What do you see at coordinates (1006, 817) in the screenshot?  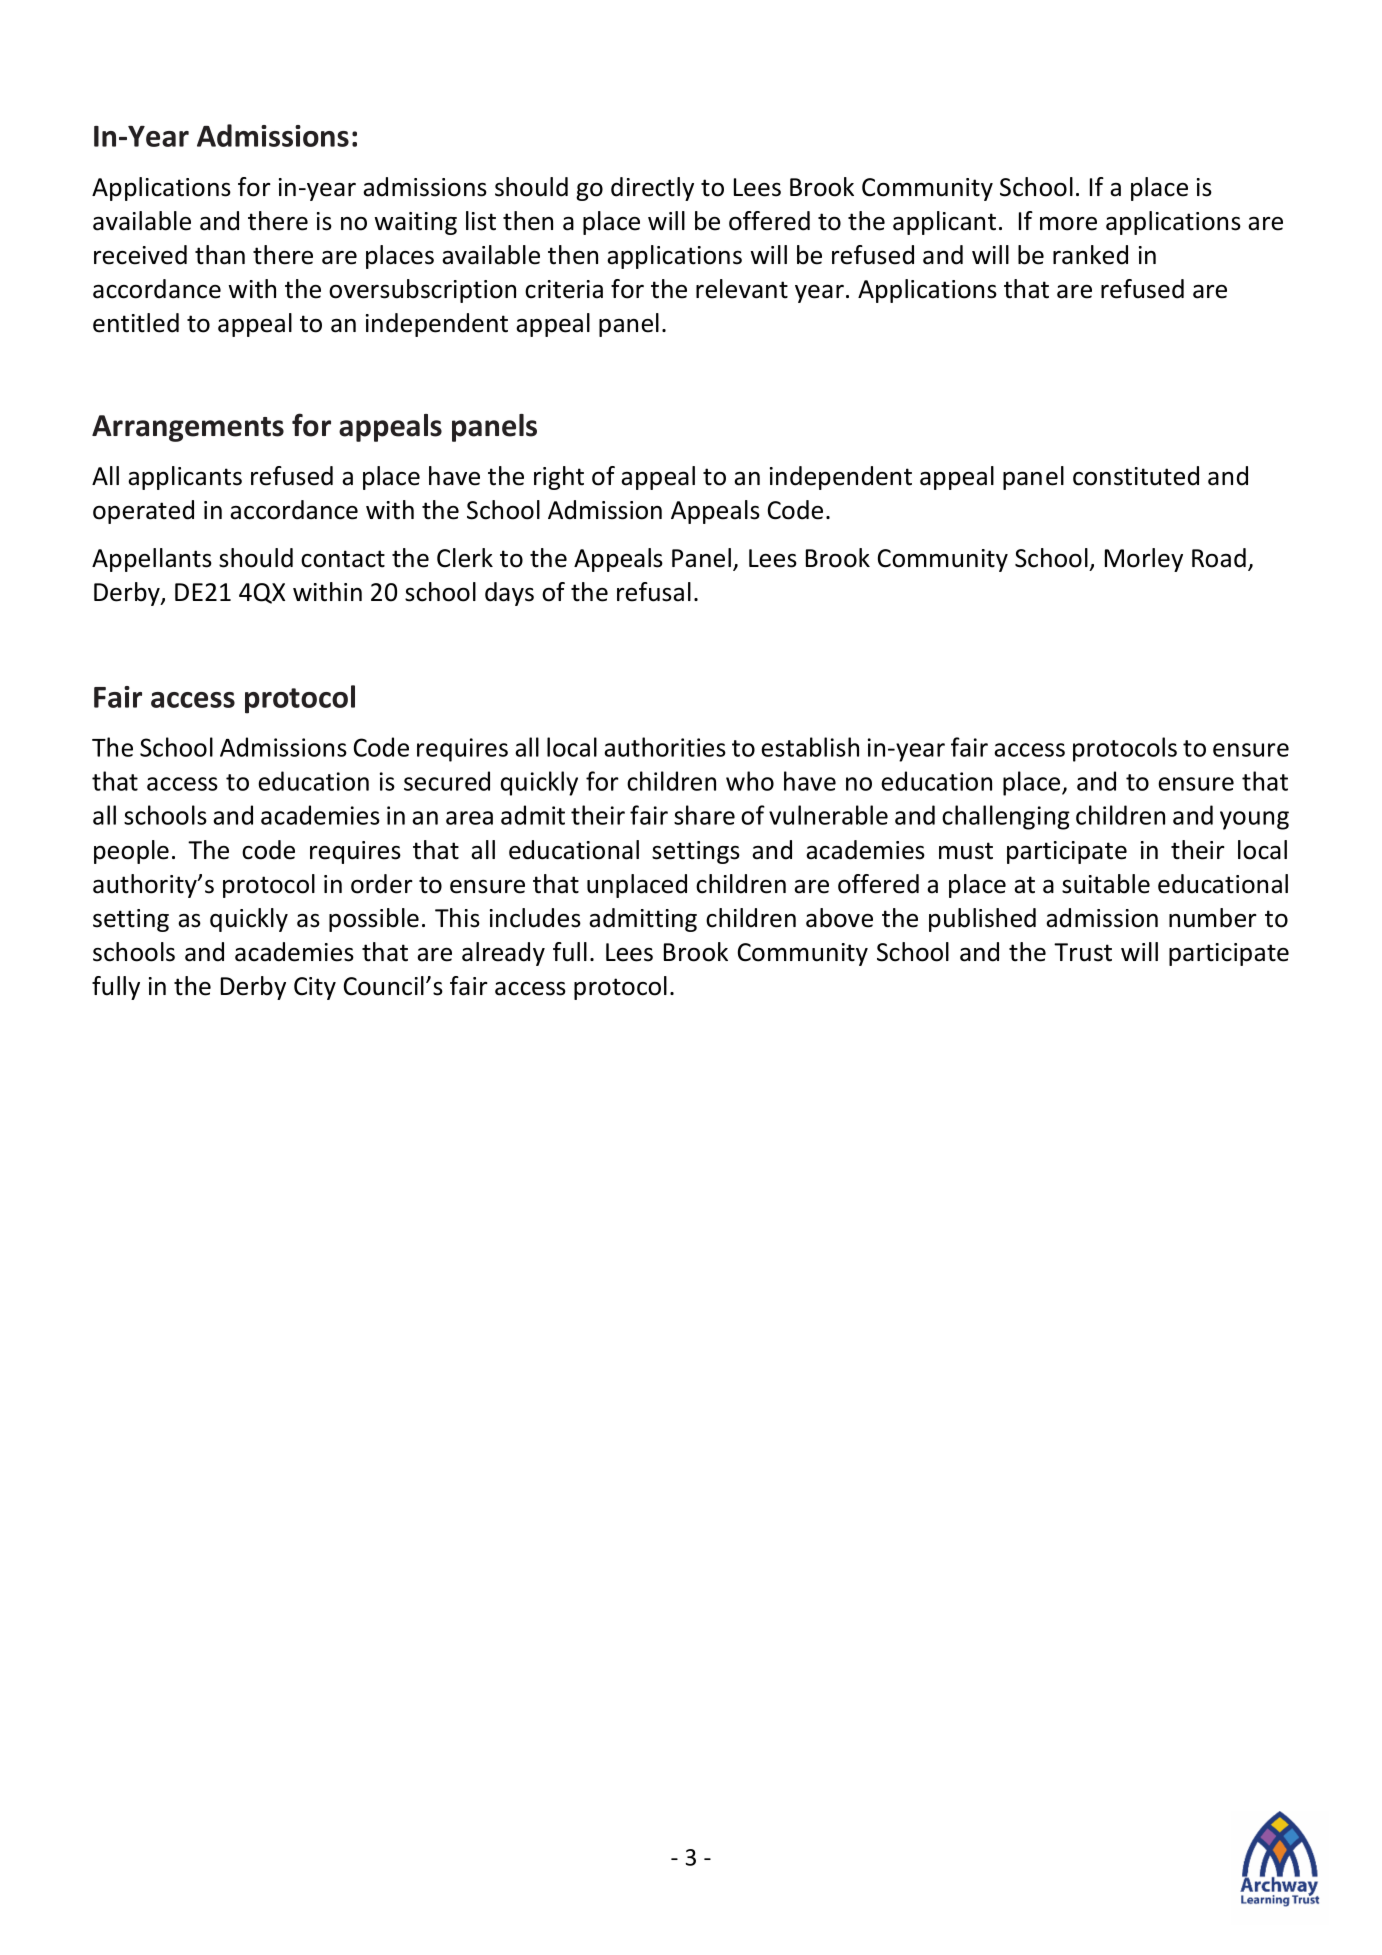 I see `challenging` at bounding box center [1006, 817].
